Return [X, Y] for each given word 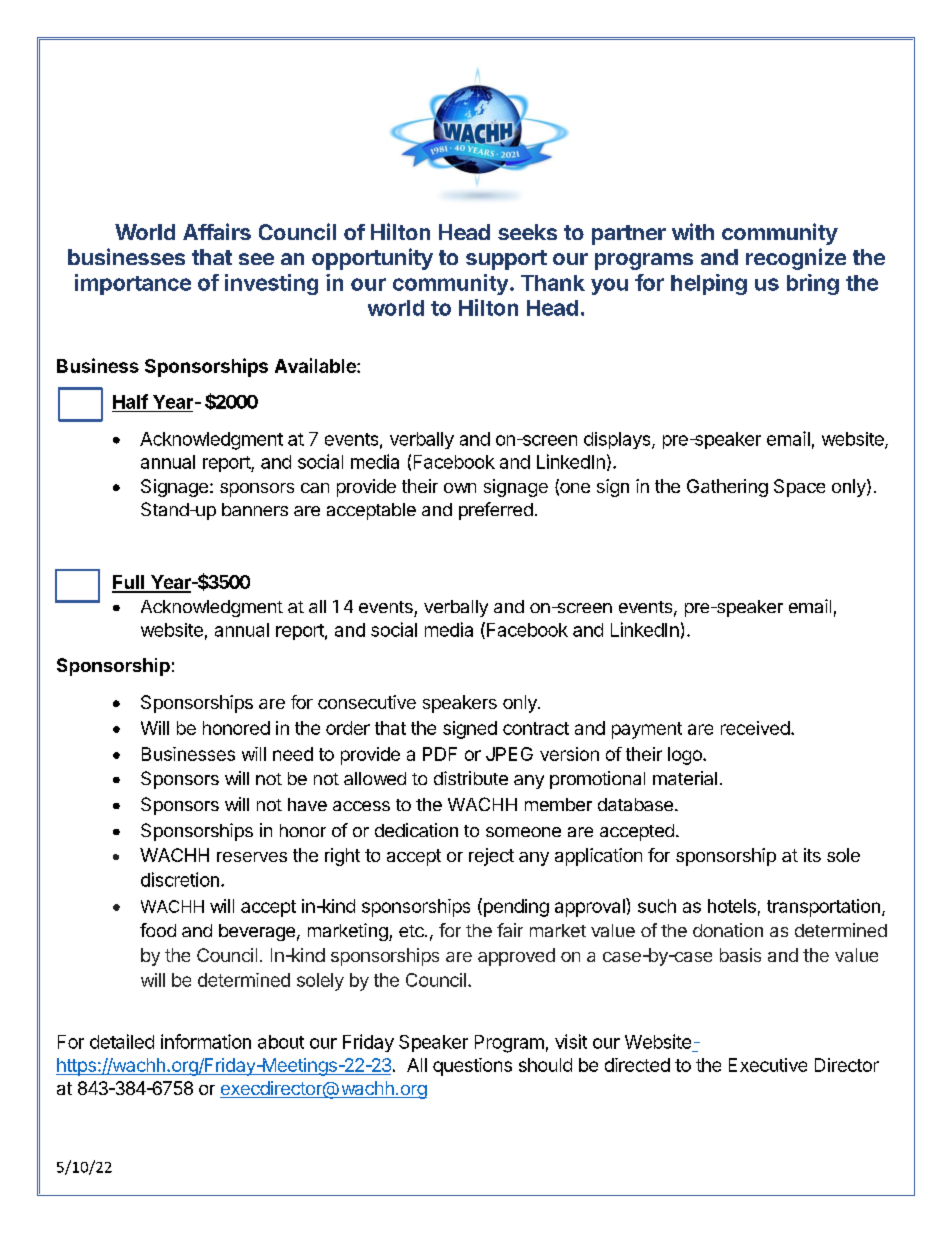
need [293, 754]
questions [472, 1067]
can [315, 488]
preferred [496, 511]
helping [709, 284]
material [685, 778]
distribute [471, 778]
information [206, 1041]
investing [271, 284]
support [506, 260]
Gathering [727, 488]
